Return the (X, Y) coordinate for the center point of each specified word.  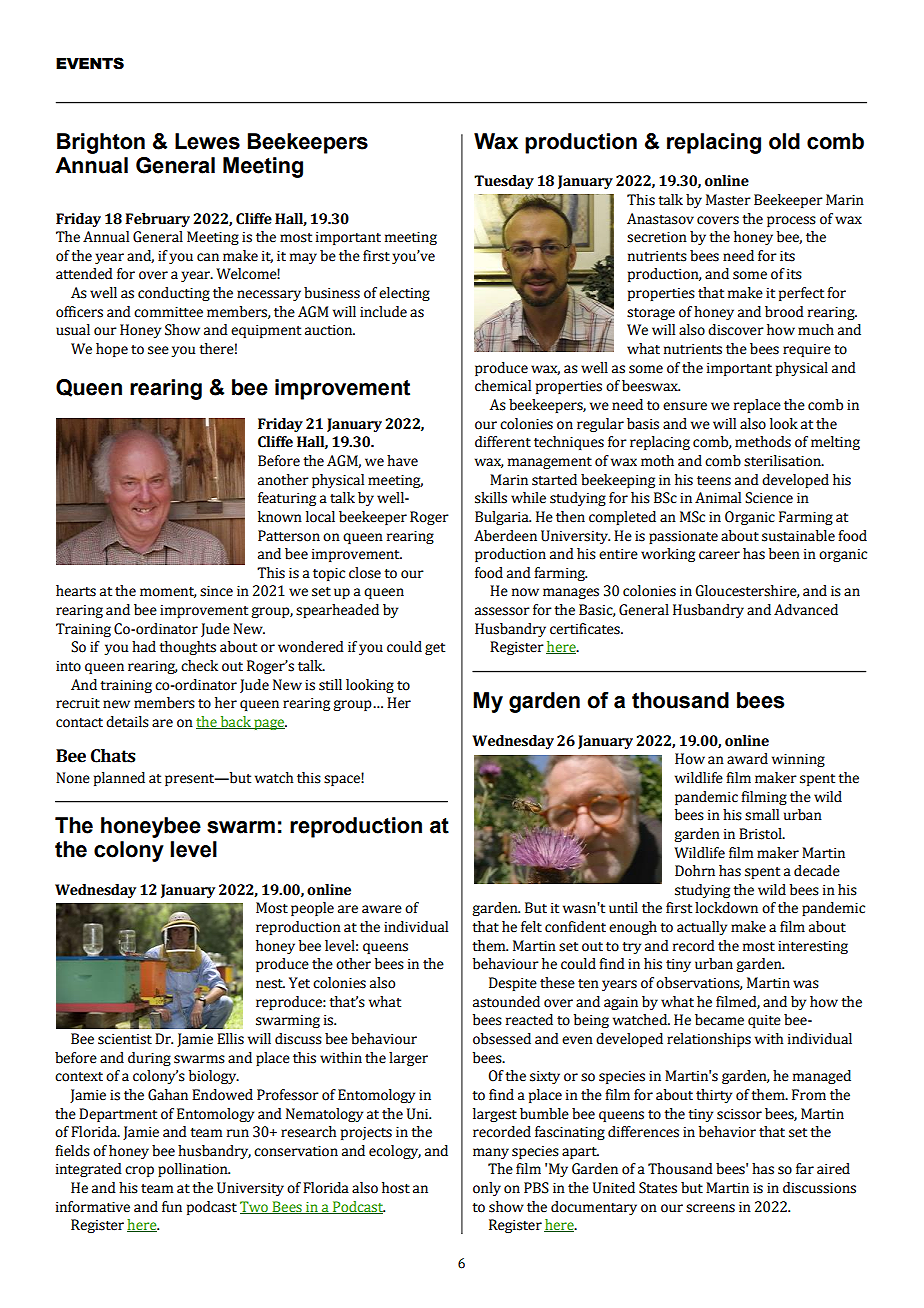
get (435, 649)
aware (382, 909)
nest (270, 984)
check (199, 666)
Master (728, 200)
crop (139, 1171)
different (503, 442)
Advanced (806, 610)
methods (763, 442)
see (158, 350)
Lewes (207, 141)
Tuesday (504, 182)
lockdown (726, 908)
